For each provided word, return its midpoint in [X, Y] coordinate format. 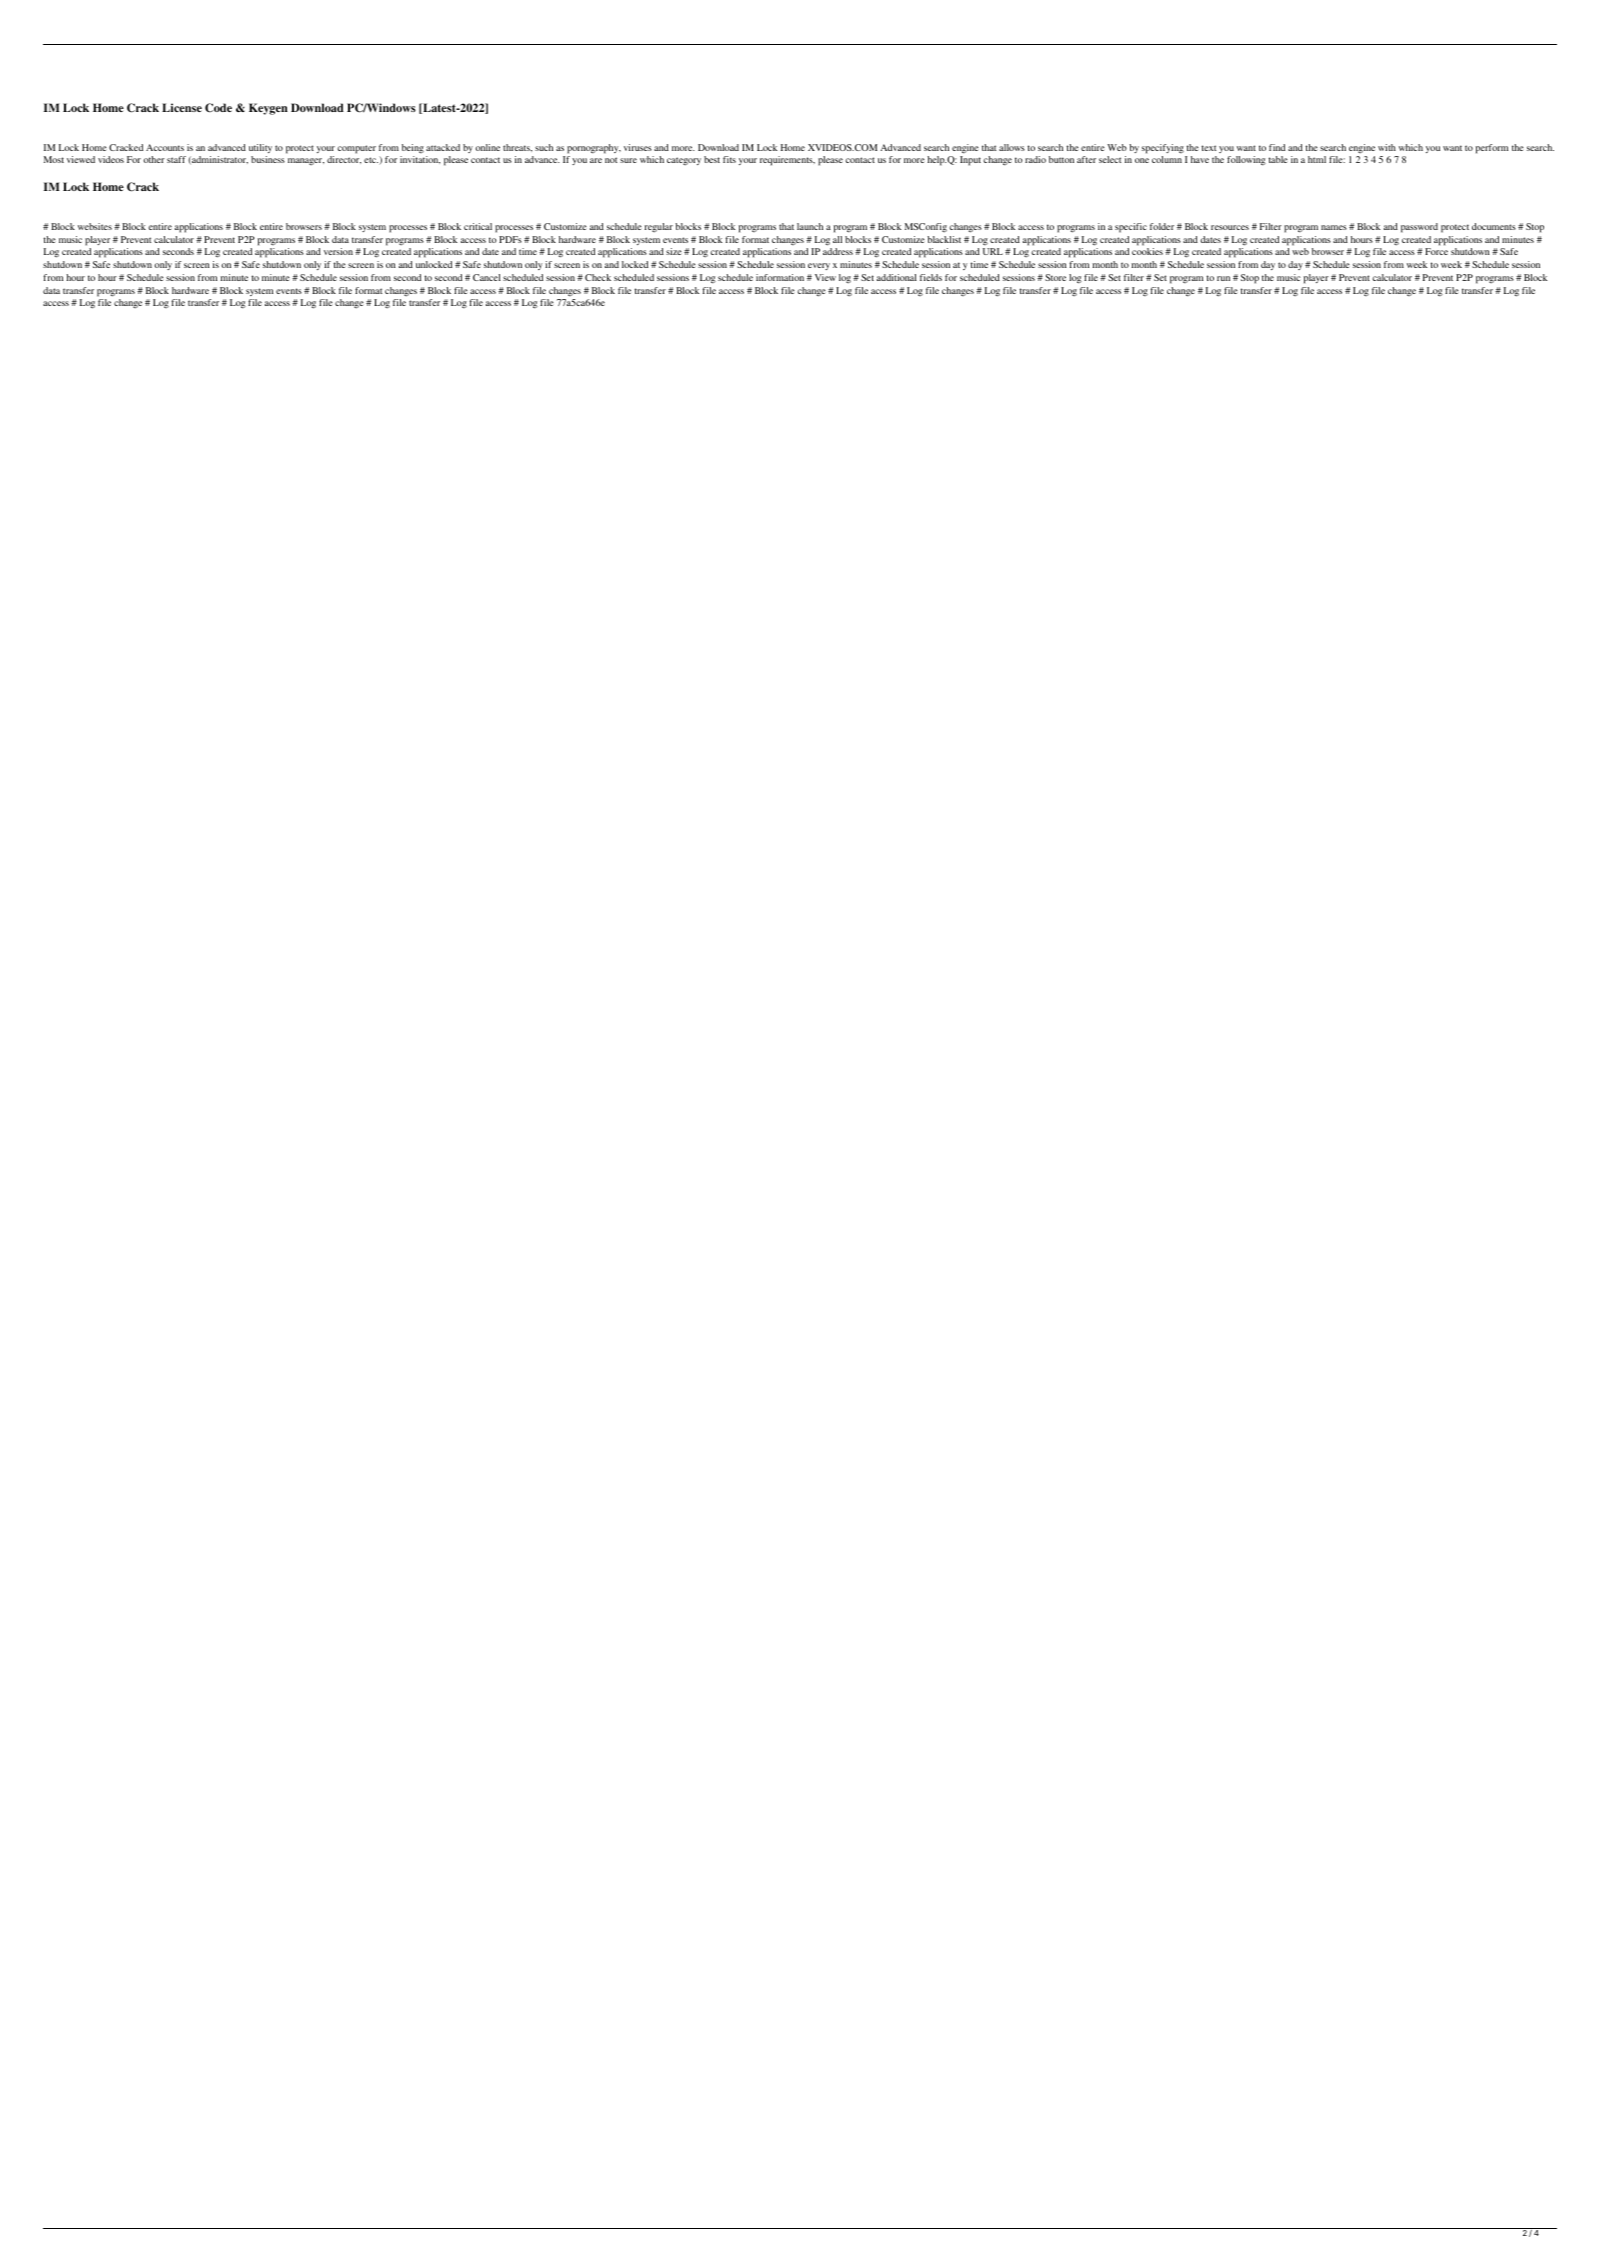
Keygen [268, 109]
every [819, 266]
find [1277, 147]
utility [260, 148]
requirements [787, 161]
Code [218, 108]
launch [810, 226]
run [1223, 278]
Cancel [487, 277]
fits [729, 159]
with [1387, 147]
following [1246, 161]
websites [95, 226]
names [1334, 227]
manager [306, 161]
